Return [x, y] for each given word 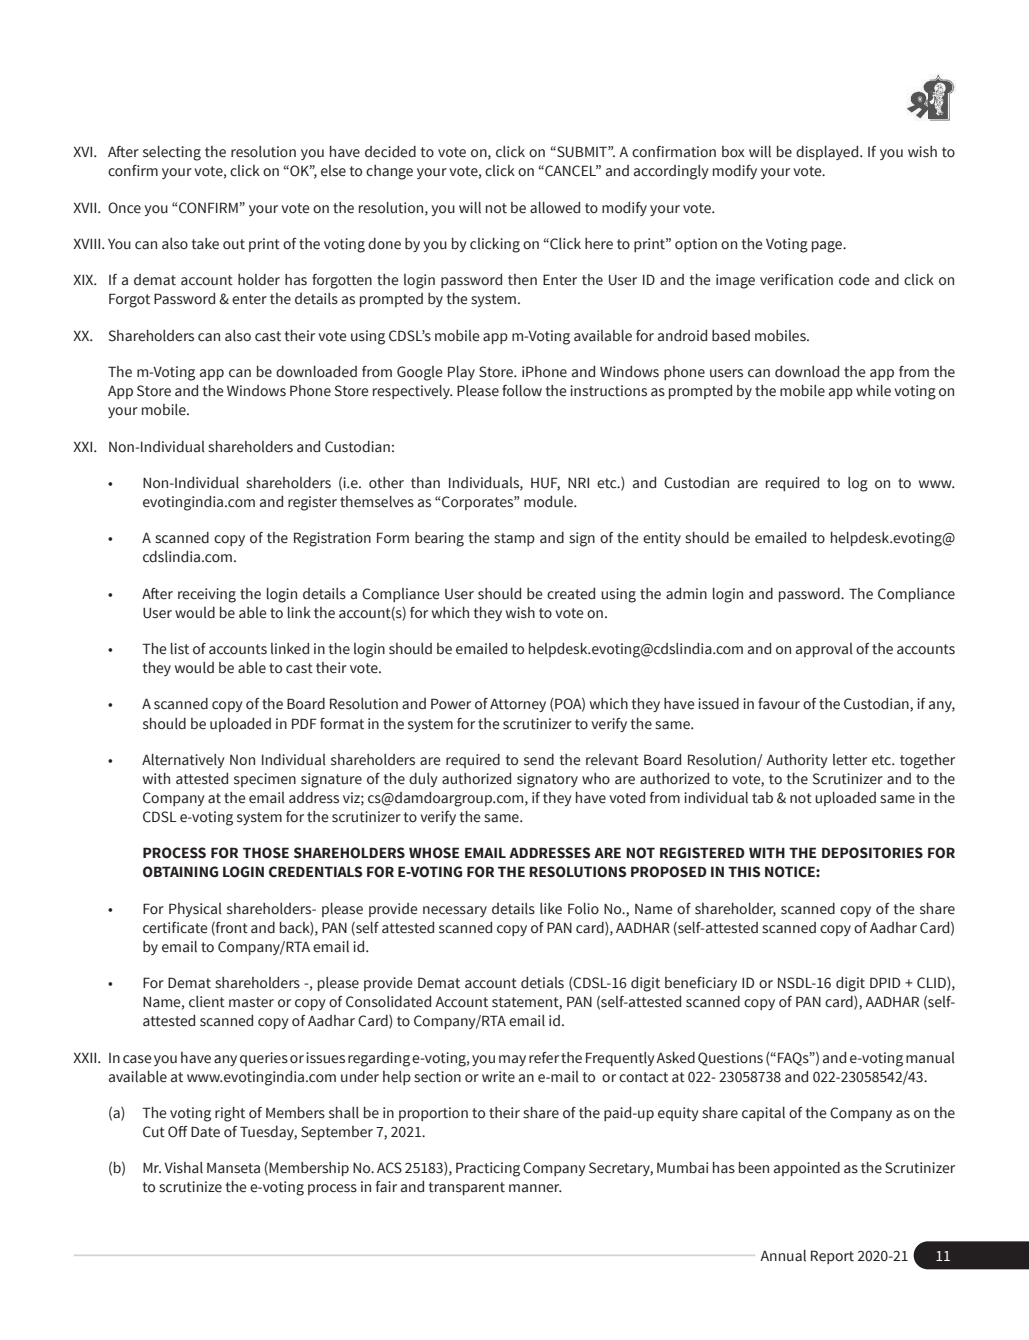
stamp [514, 539]
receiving [207, 595]
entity [662, 539]
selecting [172, 153]
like [551, 909]
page [828, 247]
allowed [555, 208]
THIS [744, 872]
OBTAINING [180, 872]
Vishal [183, 1168]
